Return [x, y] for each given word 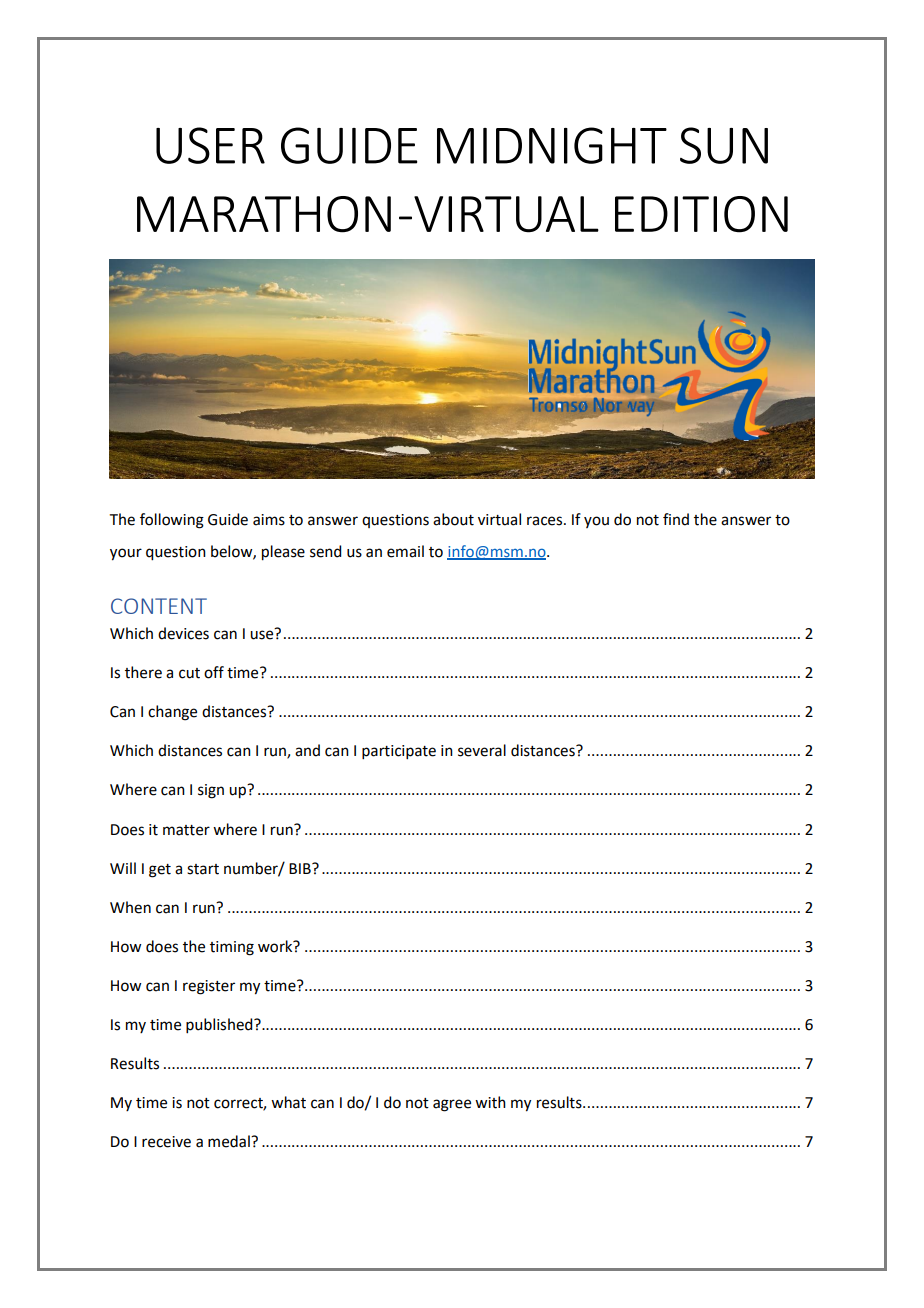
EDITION [701, 214]
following [172, 521]
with [490, 1102]
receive [166, 1142]
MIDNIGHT [552, 145]
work [276, 946]
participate [399, 752]
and [307, 750]
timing [232, 948]
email [405, 551]
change [172, 713]
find [676, 519]
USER [210, 145]
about [453, 519]
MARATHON [264, 214]
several [482, 750]
